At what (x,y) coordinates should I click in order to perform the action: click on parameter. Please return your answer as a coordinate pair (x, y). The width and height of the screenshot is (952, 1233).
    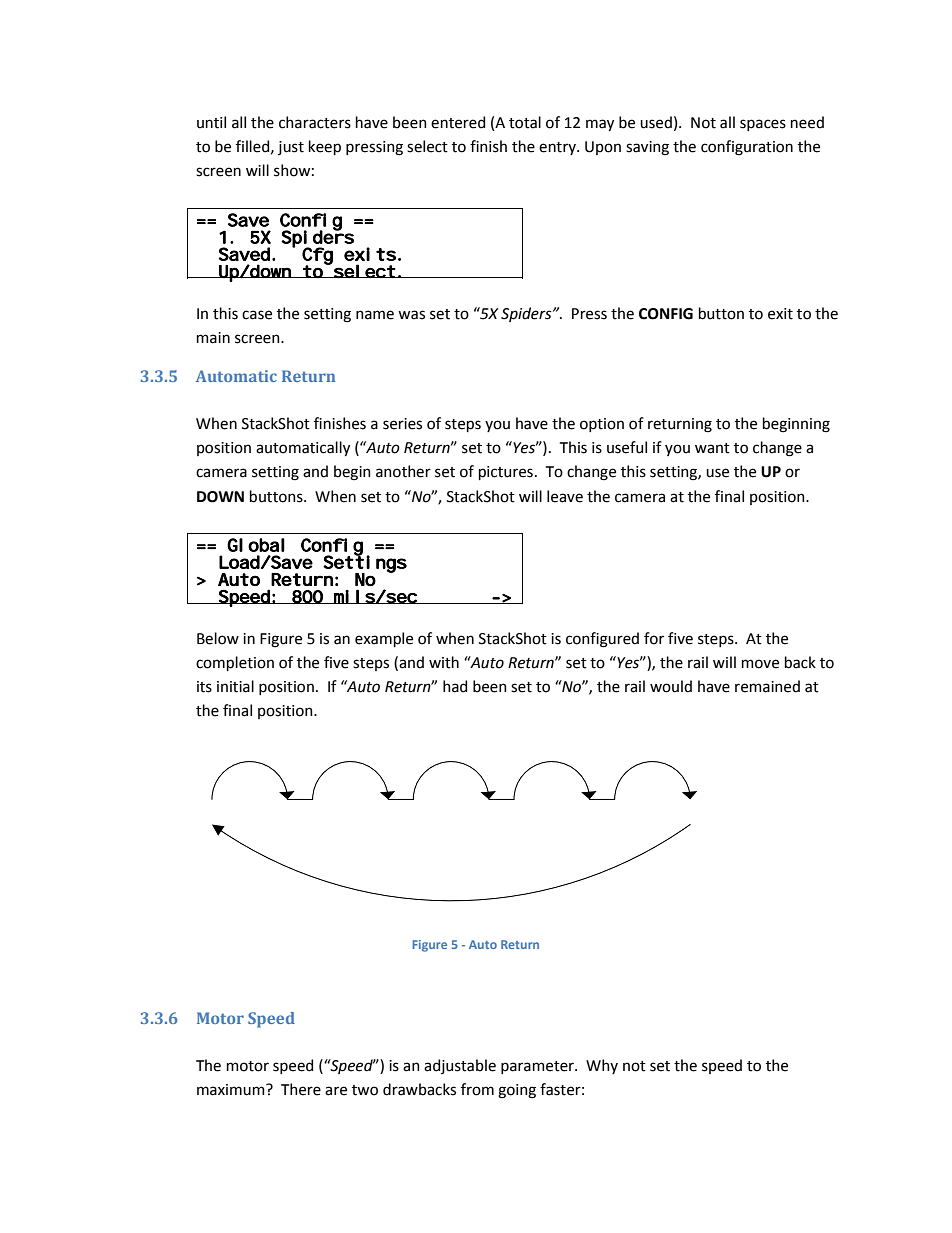
    Looking at the image, I should click on (538, 1067).
